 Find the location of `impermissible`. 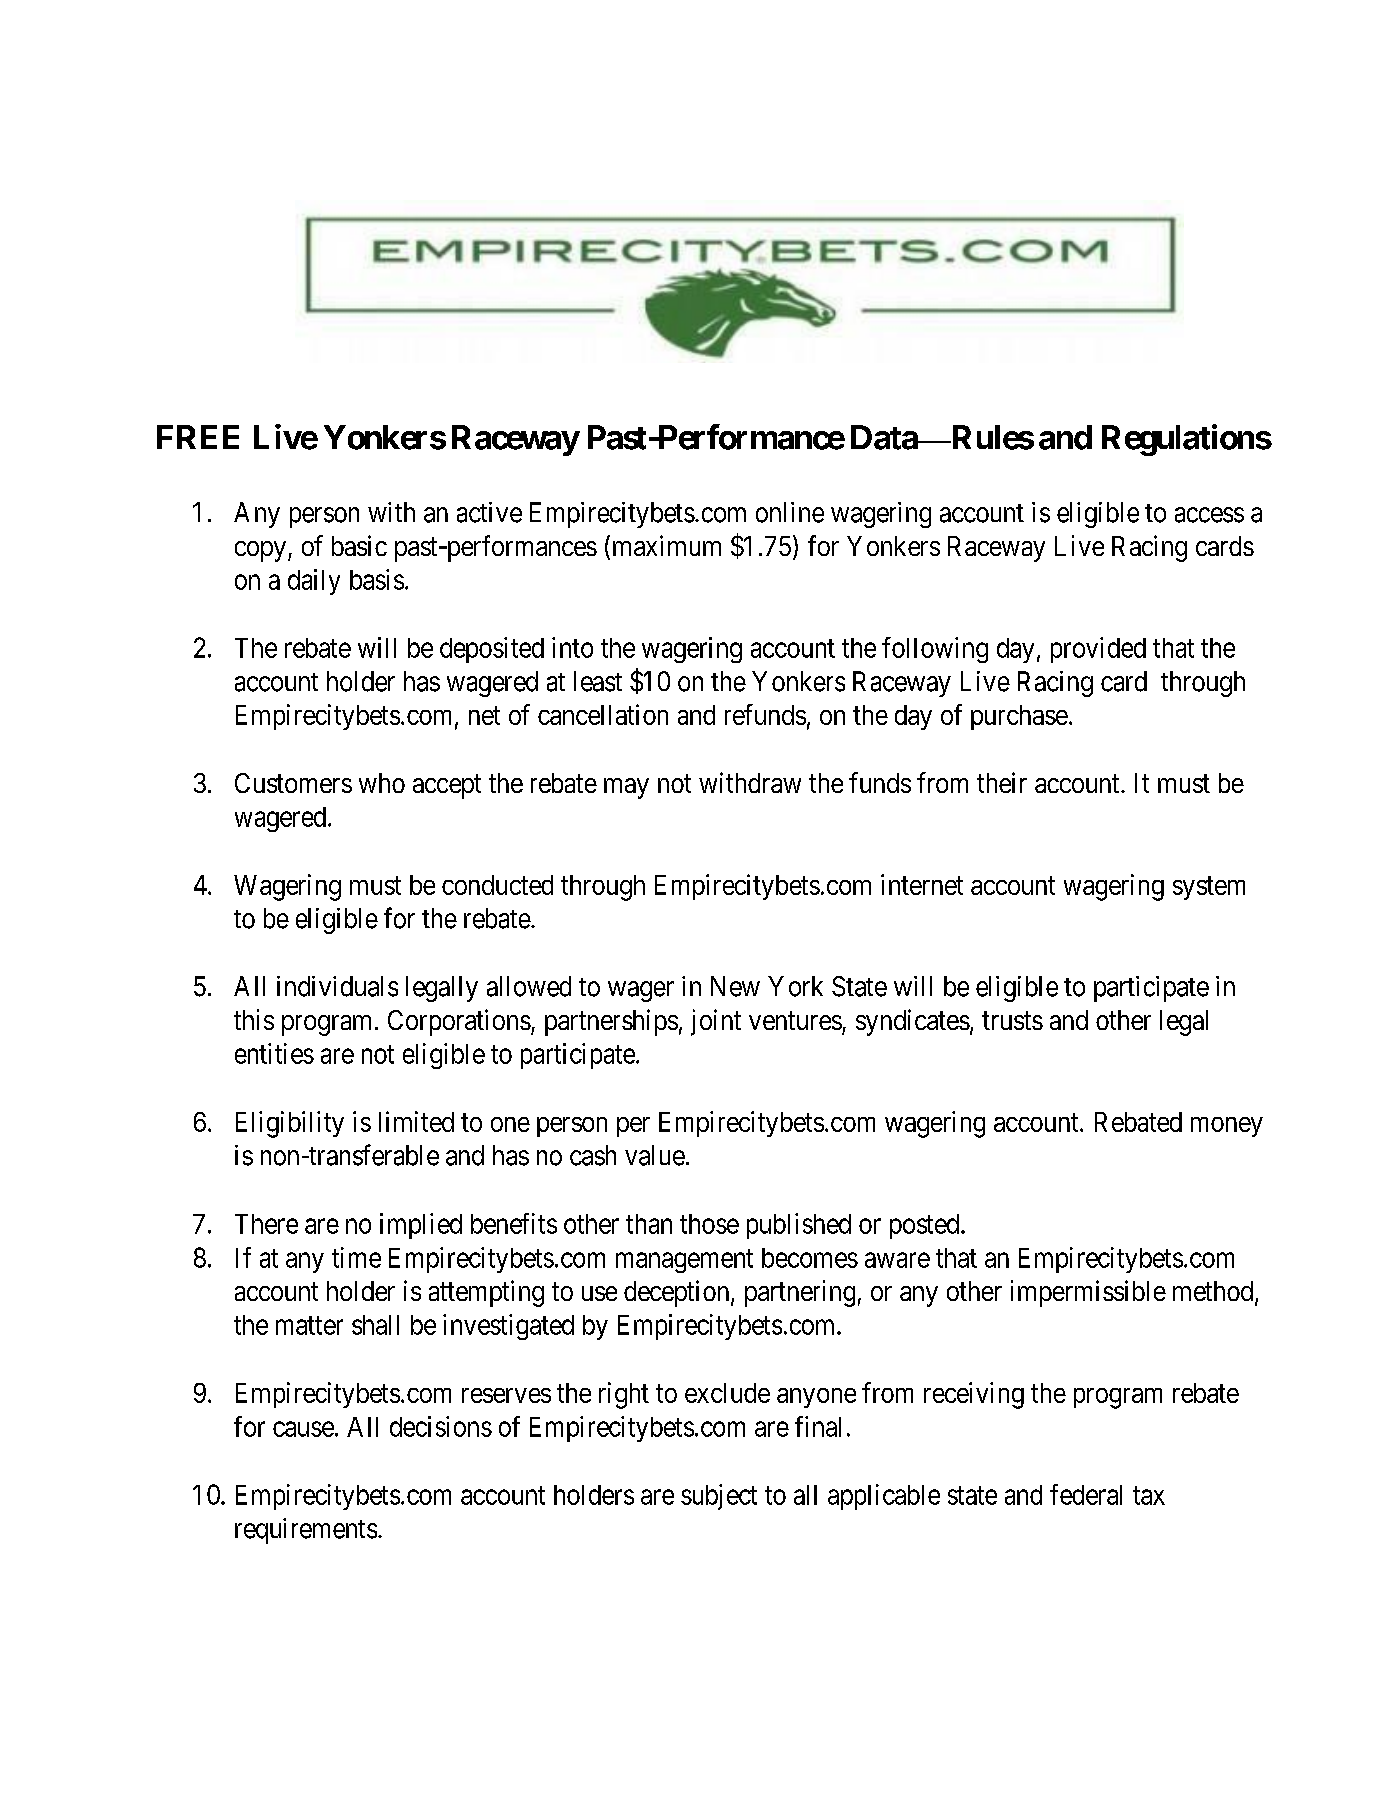

impermissible is located at coordinates (1088, 1293).
